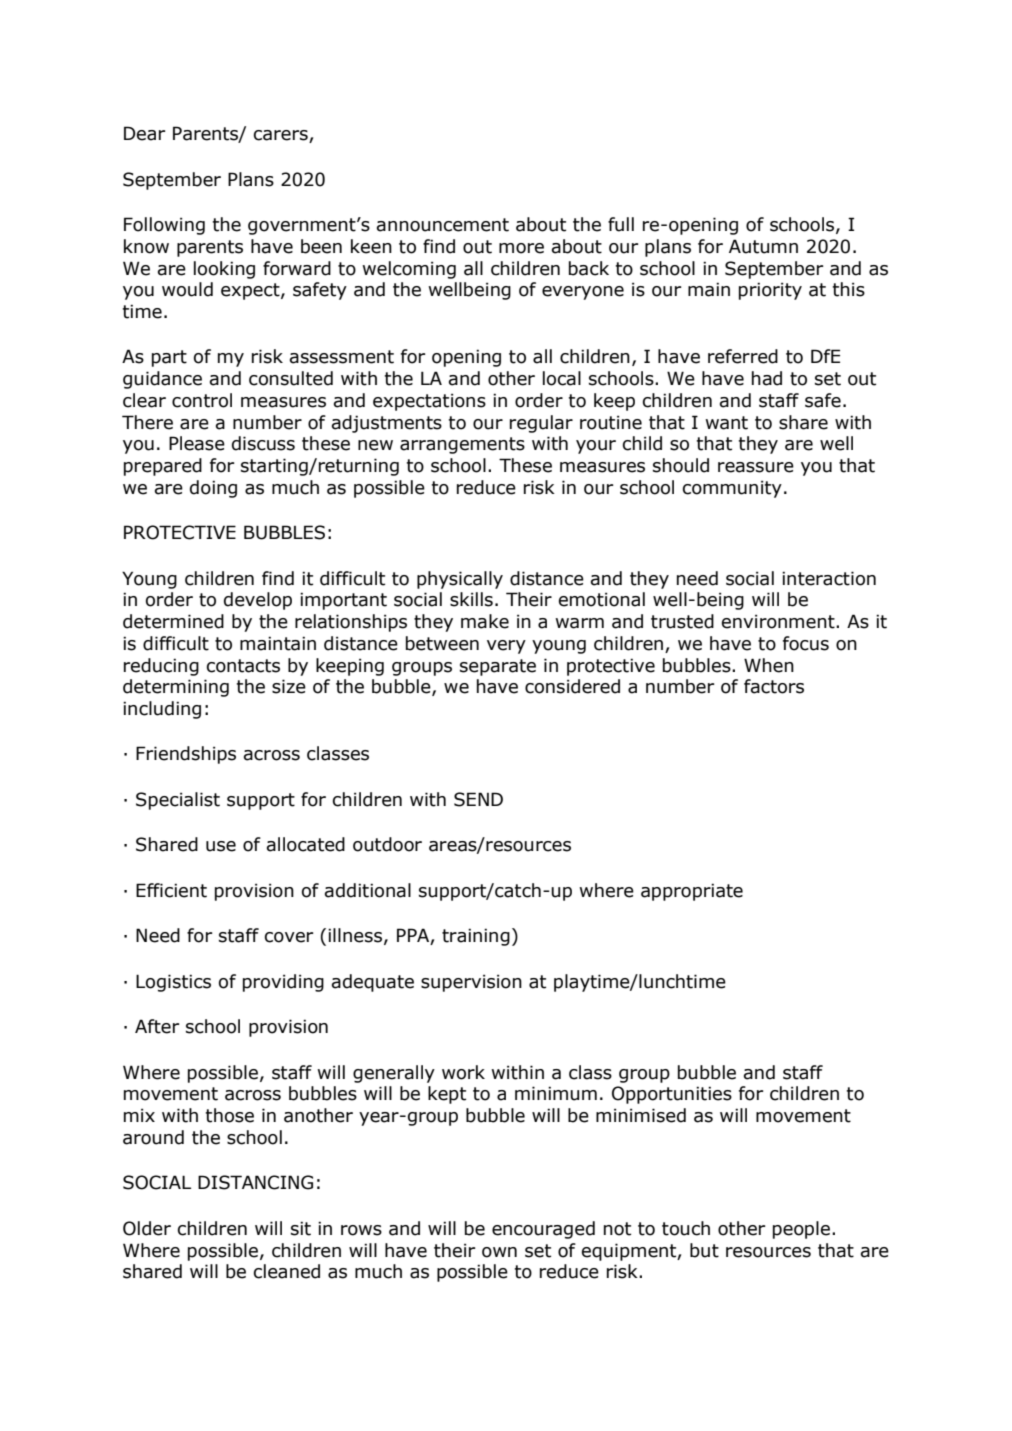 Image resolution: width=1012 pixels, height=1431 pixels. I want to click on Autumn, so click(763, 246).
